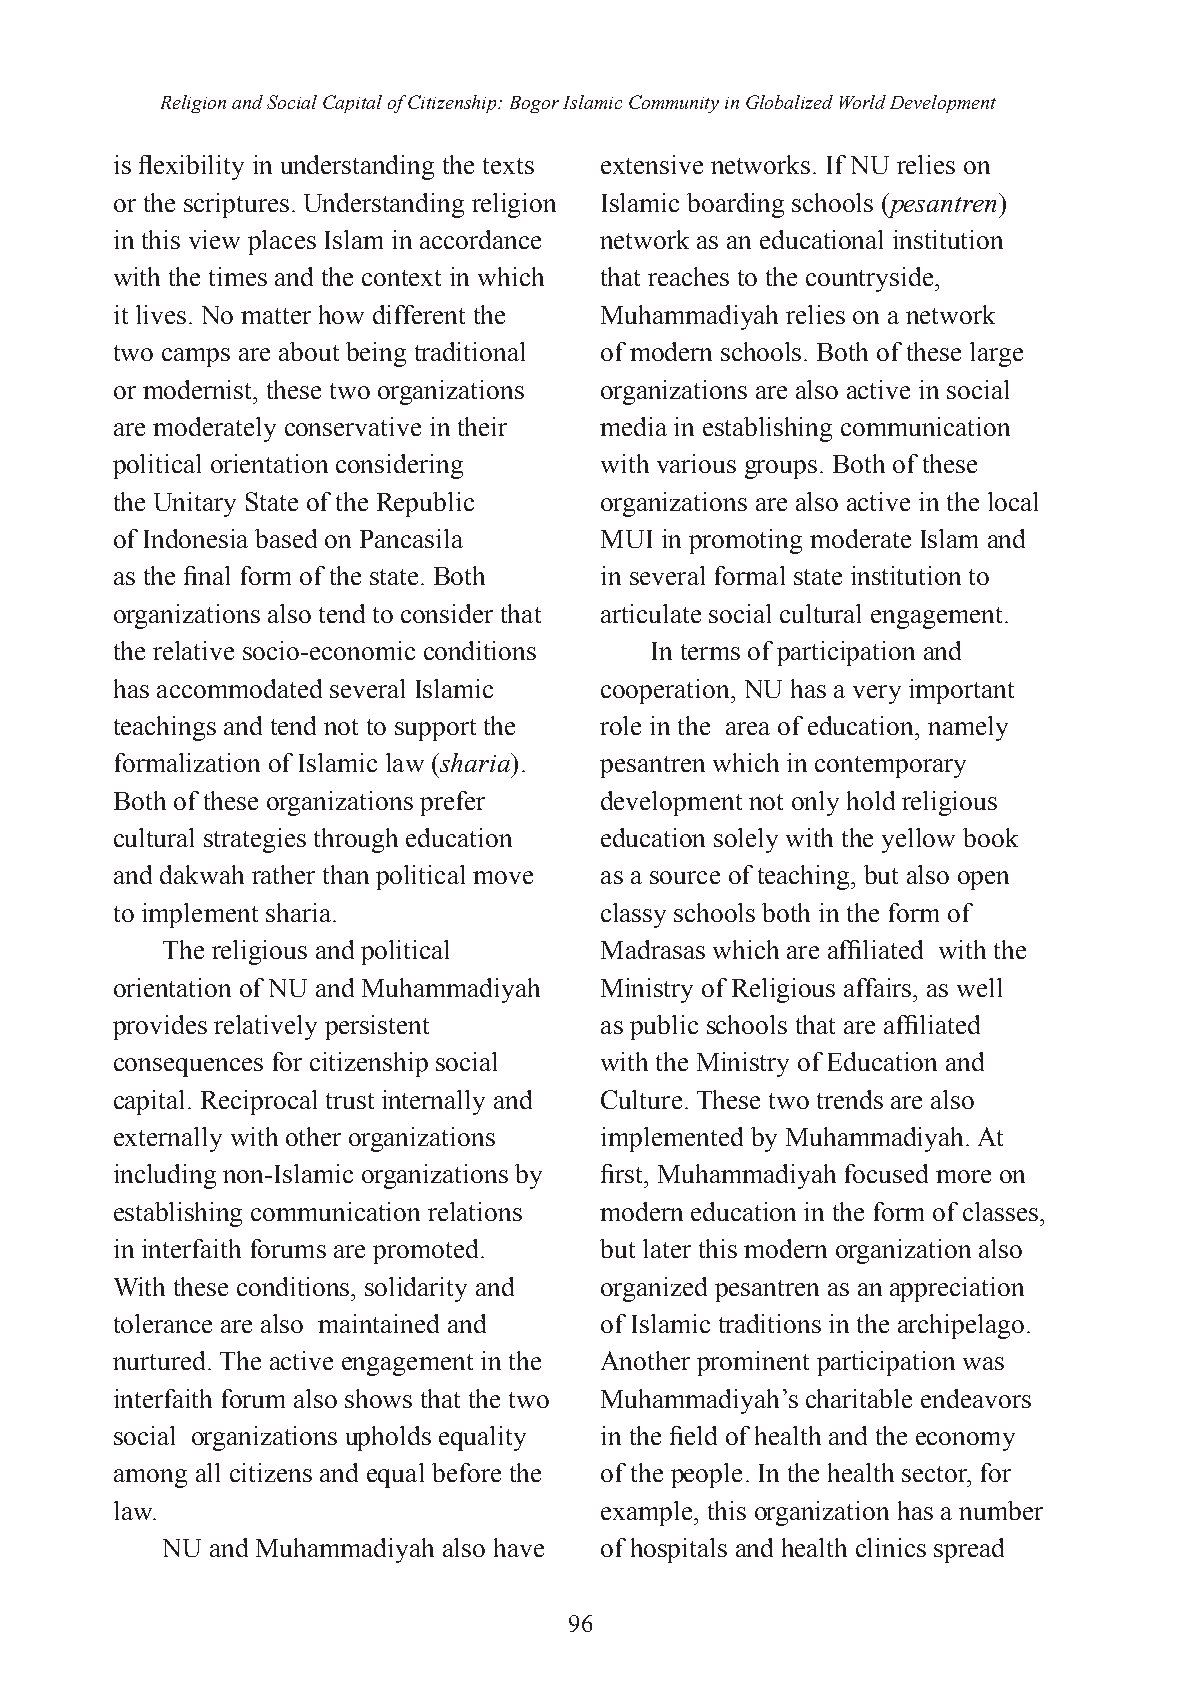  Describe the element at coordinates (623, 1173) in the screenshot. I see `first` at that location.
